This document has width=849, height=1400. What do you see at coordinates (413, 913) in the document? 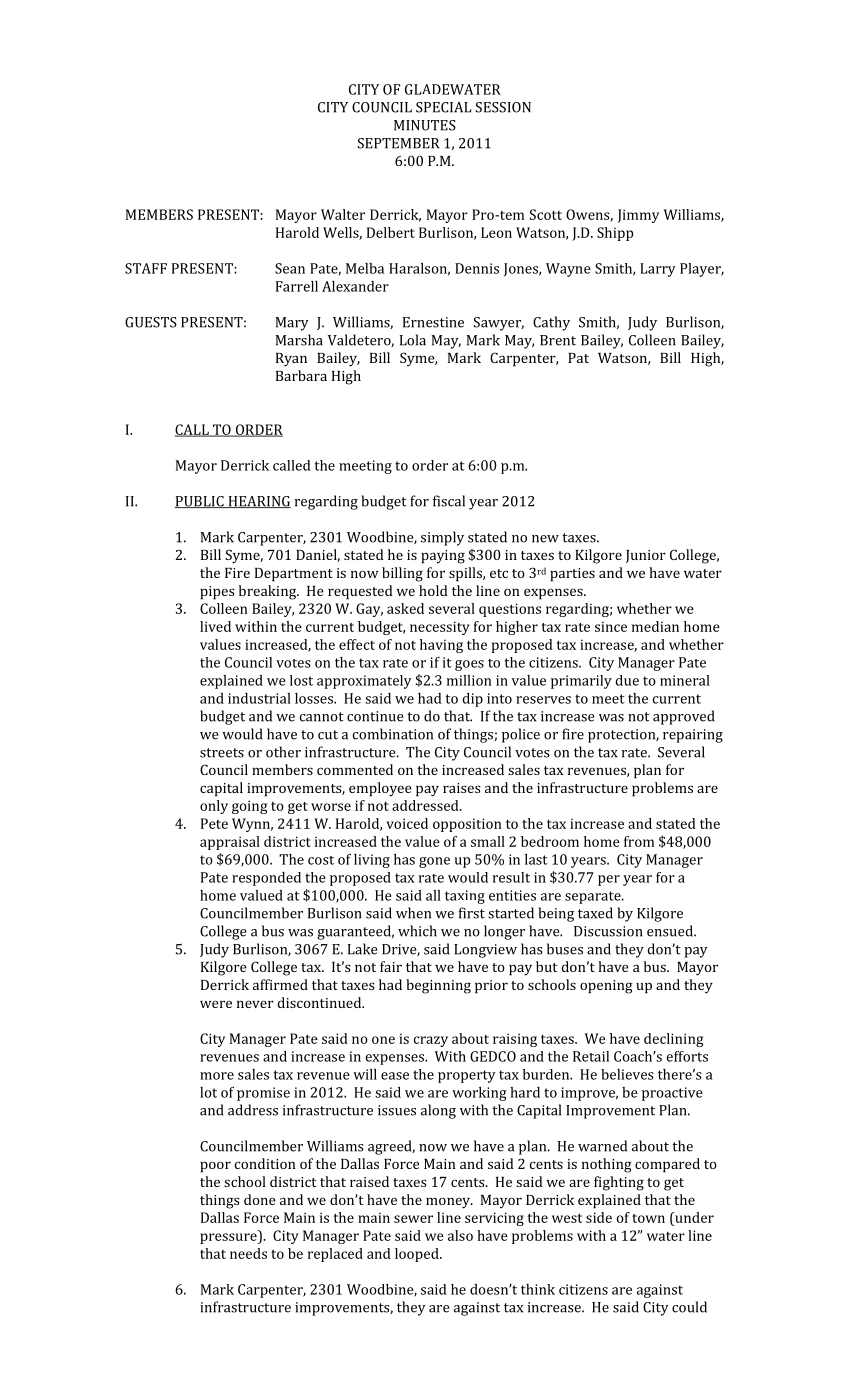
I see `when` at bounding box center [413, 913].
